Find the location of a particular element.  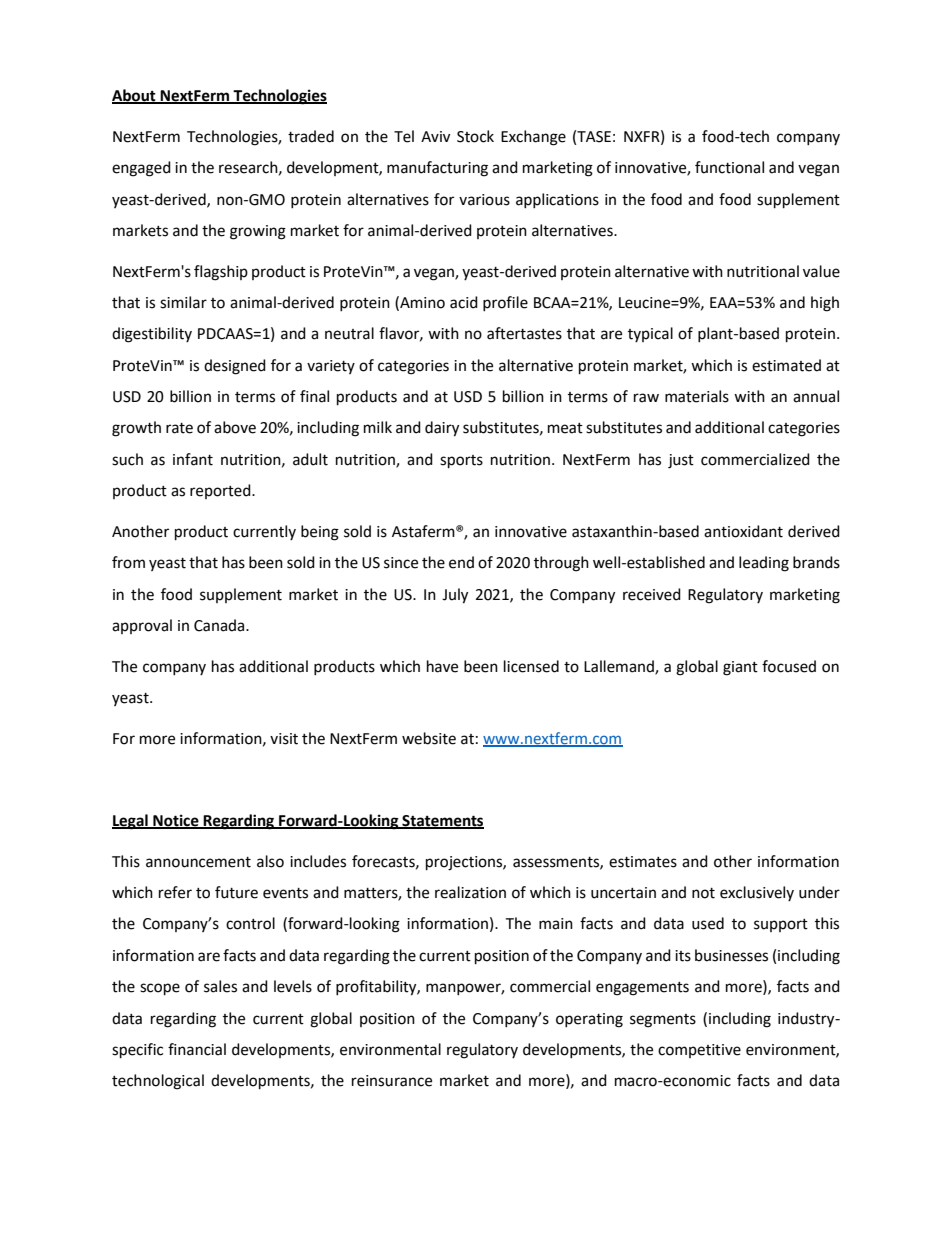

antioxidant is located at coordinates (743, 531).
